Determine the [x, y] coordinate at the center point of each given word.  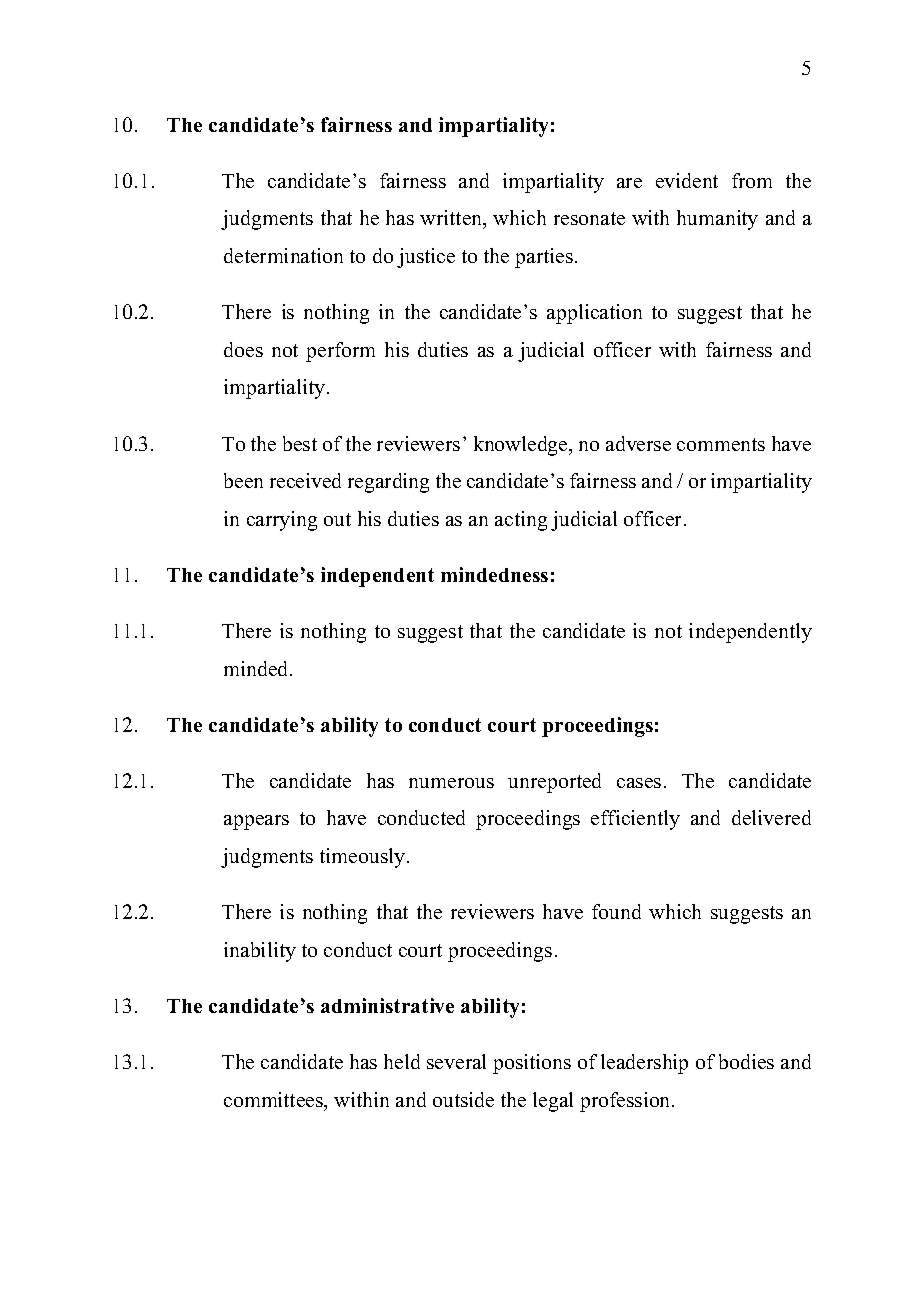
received [305, 480]
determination [283, 255]
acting [521, 521]
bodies [746, 1061]
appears [256, 822]
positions [532, 1064]
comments [721, 444]
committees [275, 1101]
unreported [554, 783]
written [452, 219]
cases [639, 783]
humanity [717, 220]
